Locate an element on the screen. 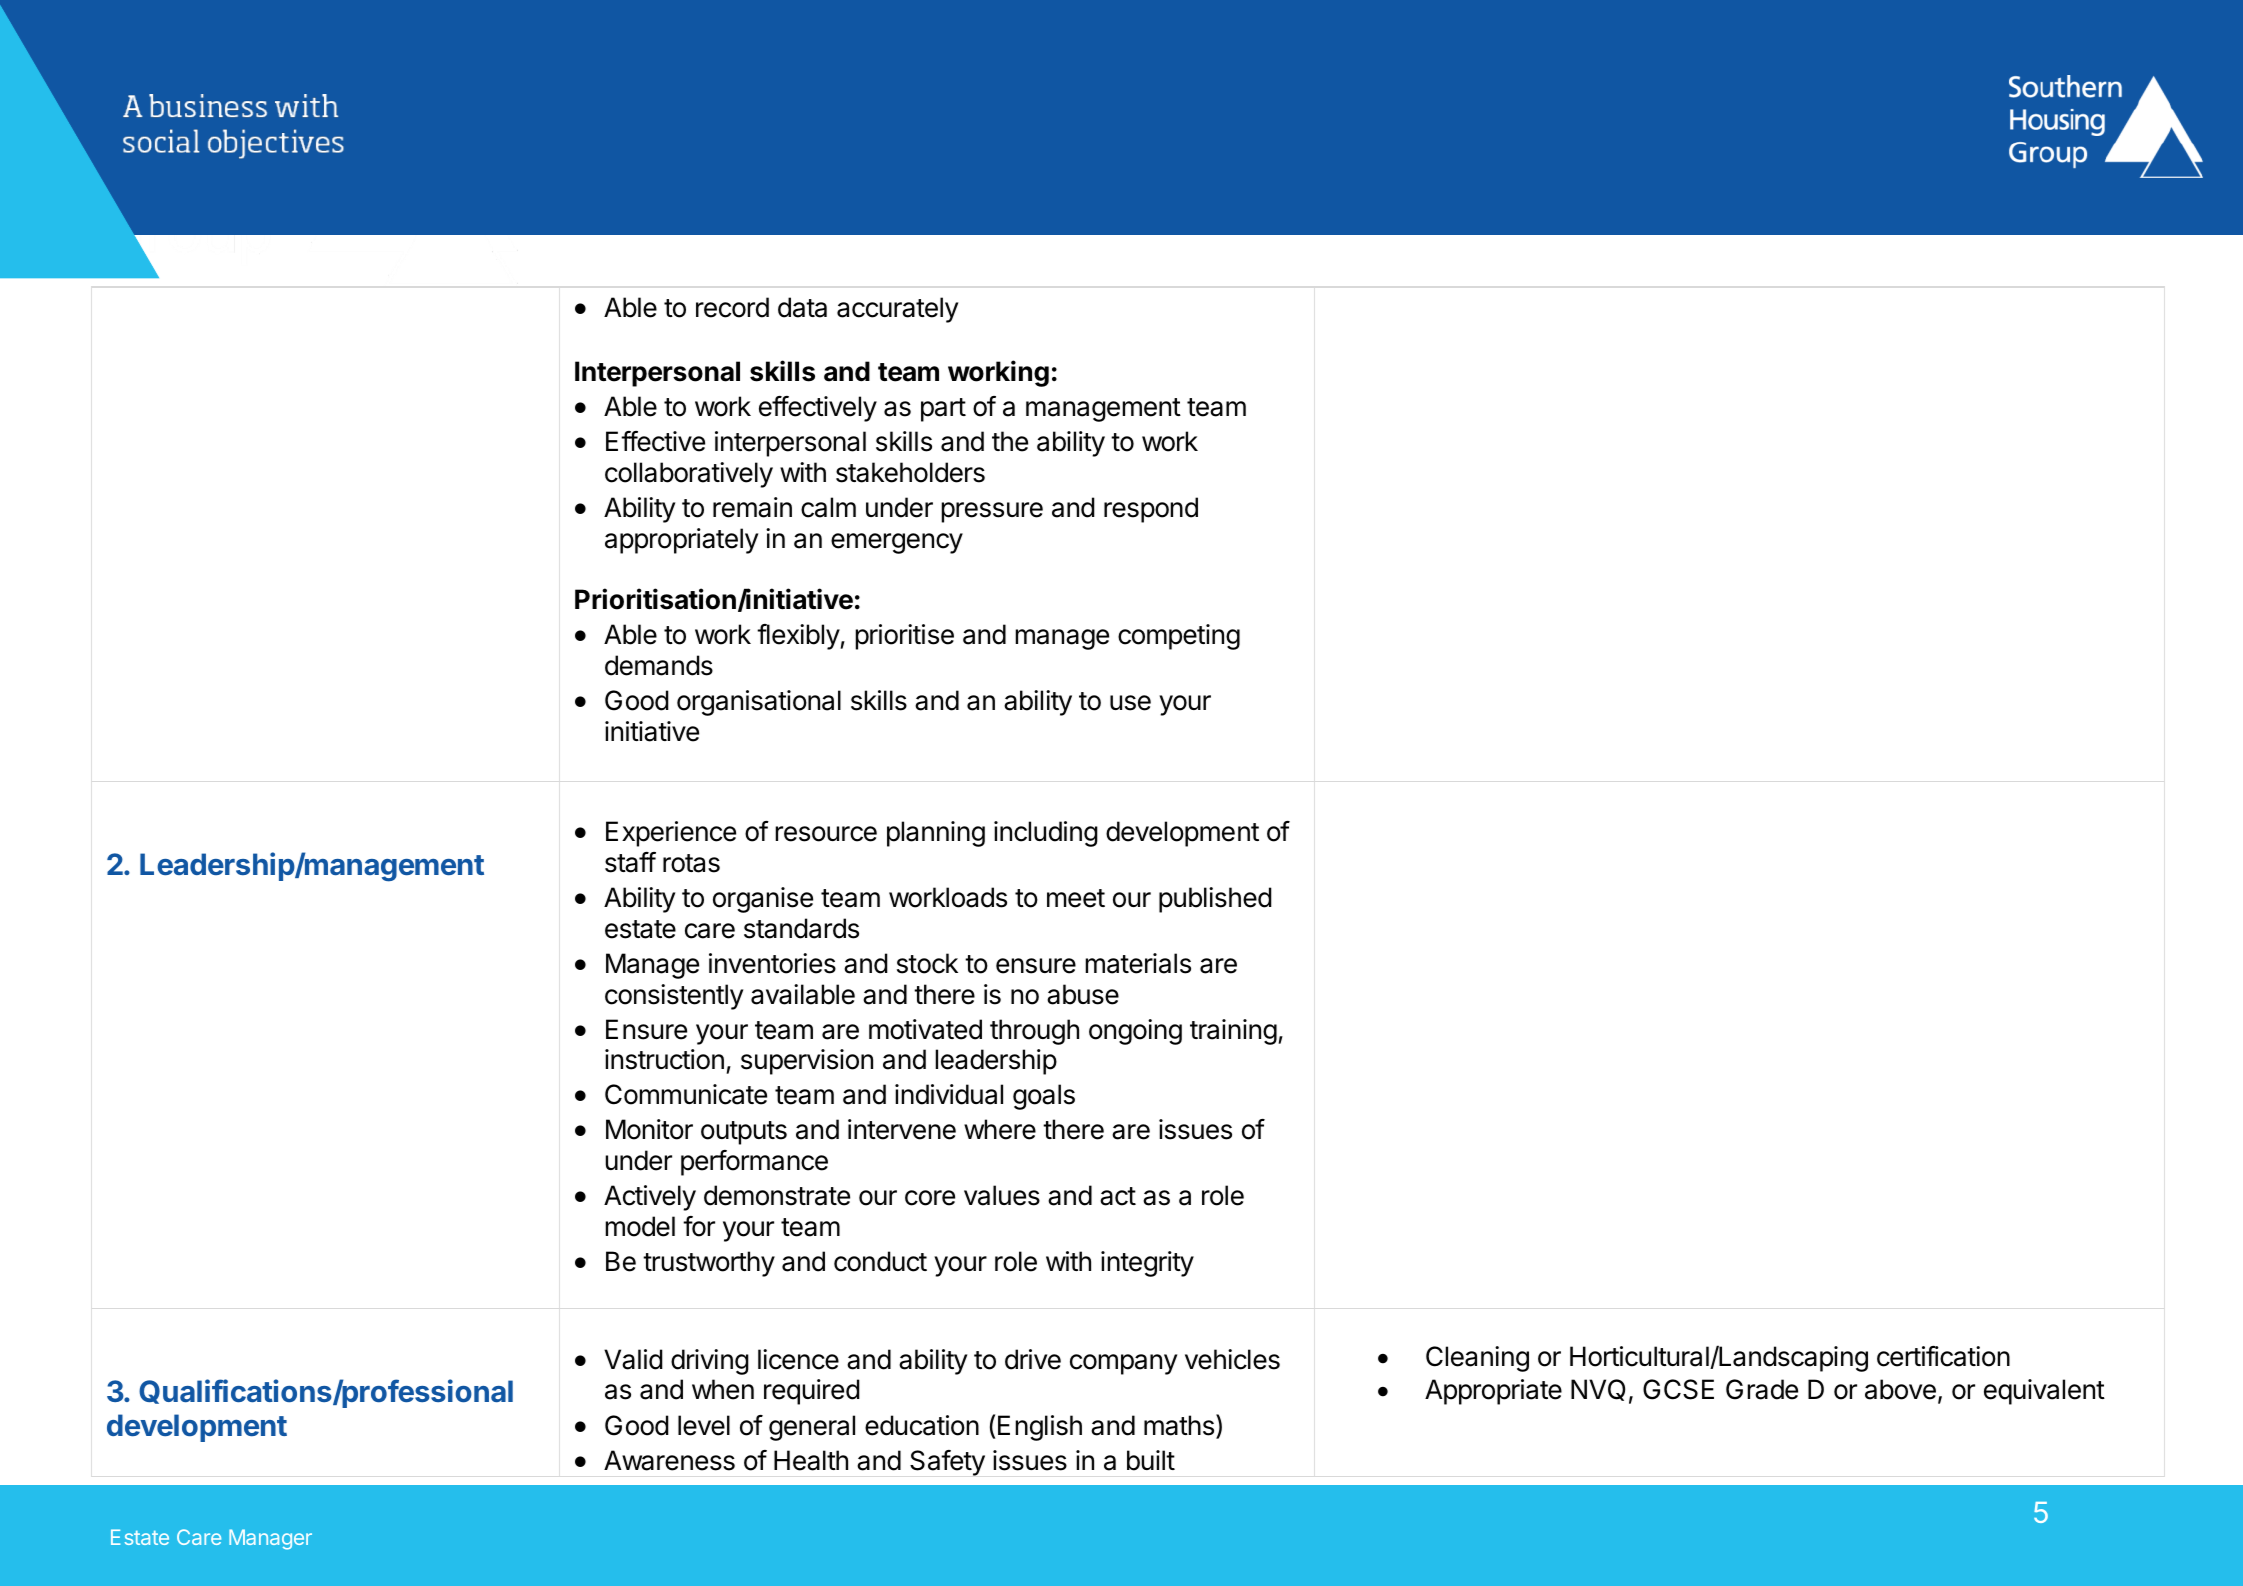 The width and height of the screenshot is (2243, 1586). organise is located at coordinates (763, 900).
